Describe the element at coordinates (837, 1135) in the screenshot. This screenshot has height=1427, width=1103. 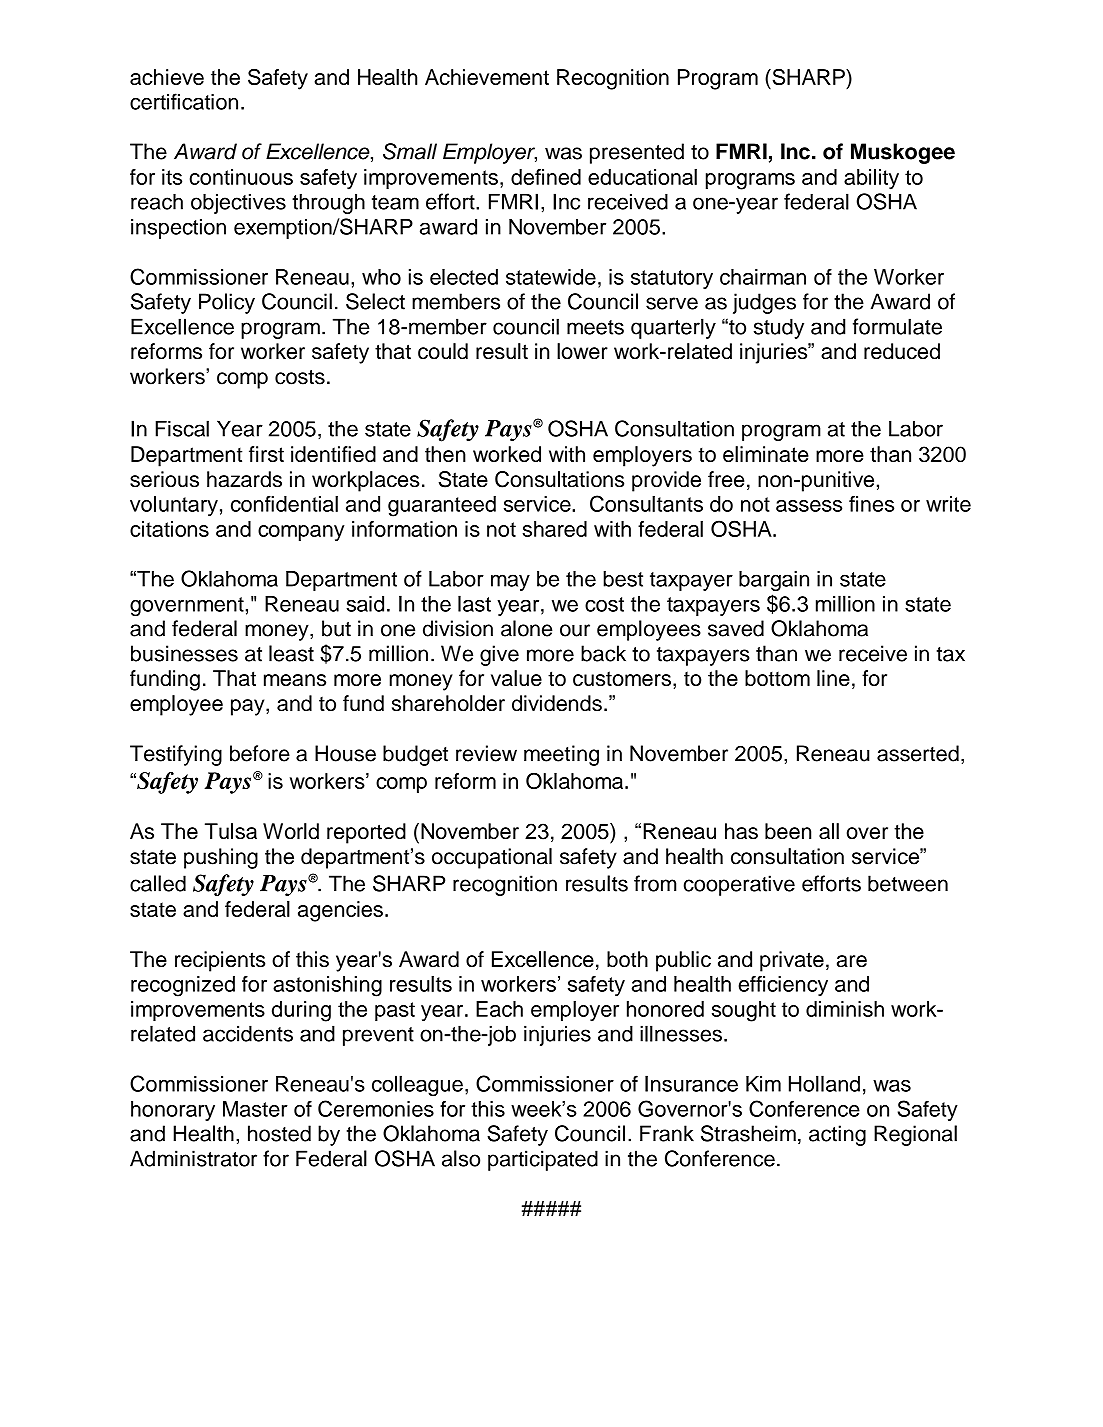
I see `acting` at that location.
